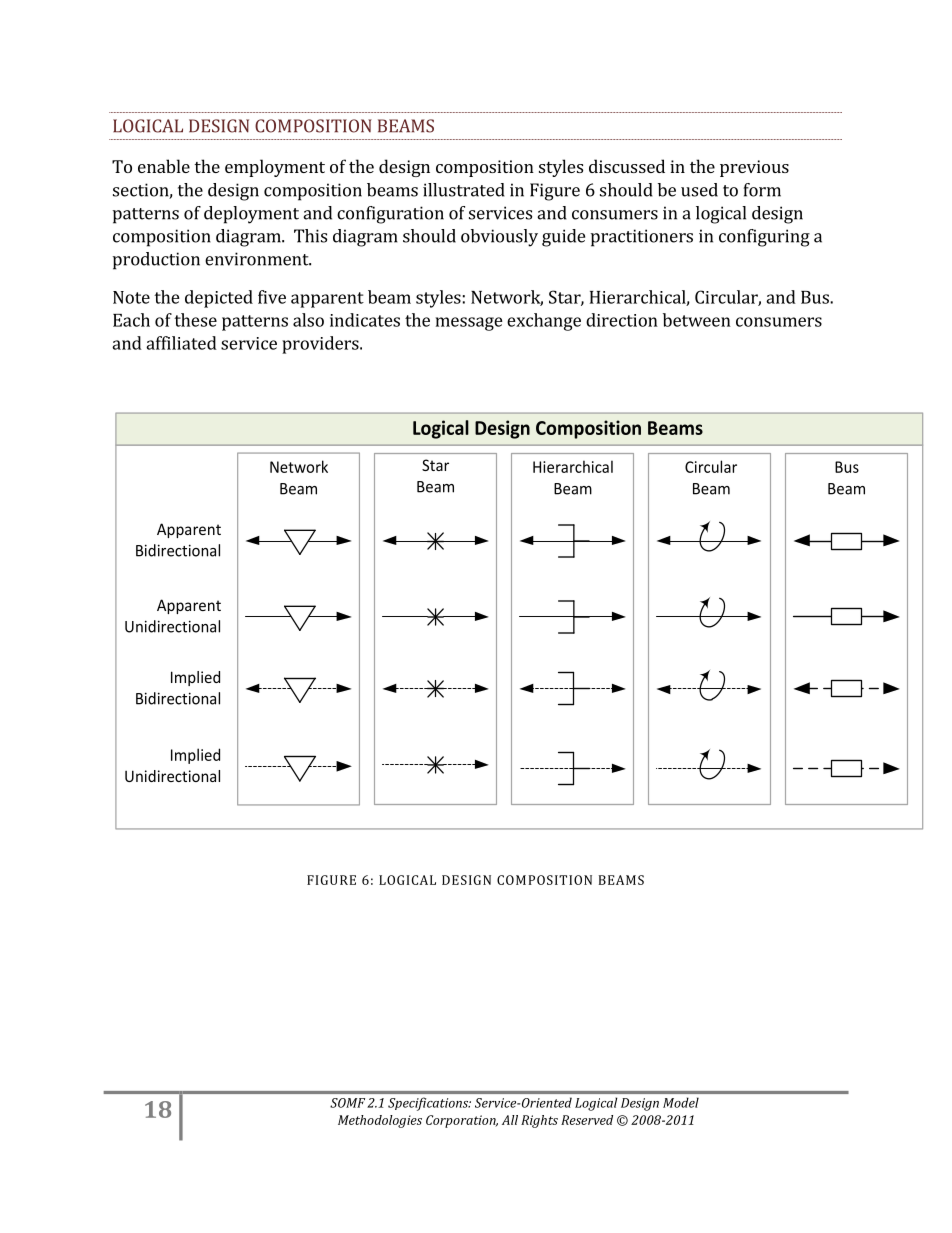 Image resolution: width=952 pixels, height=1233 pixels. I want to click on Model, so click(681, 1102).
